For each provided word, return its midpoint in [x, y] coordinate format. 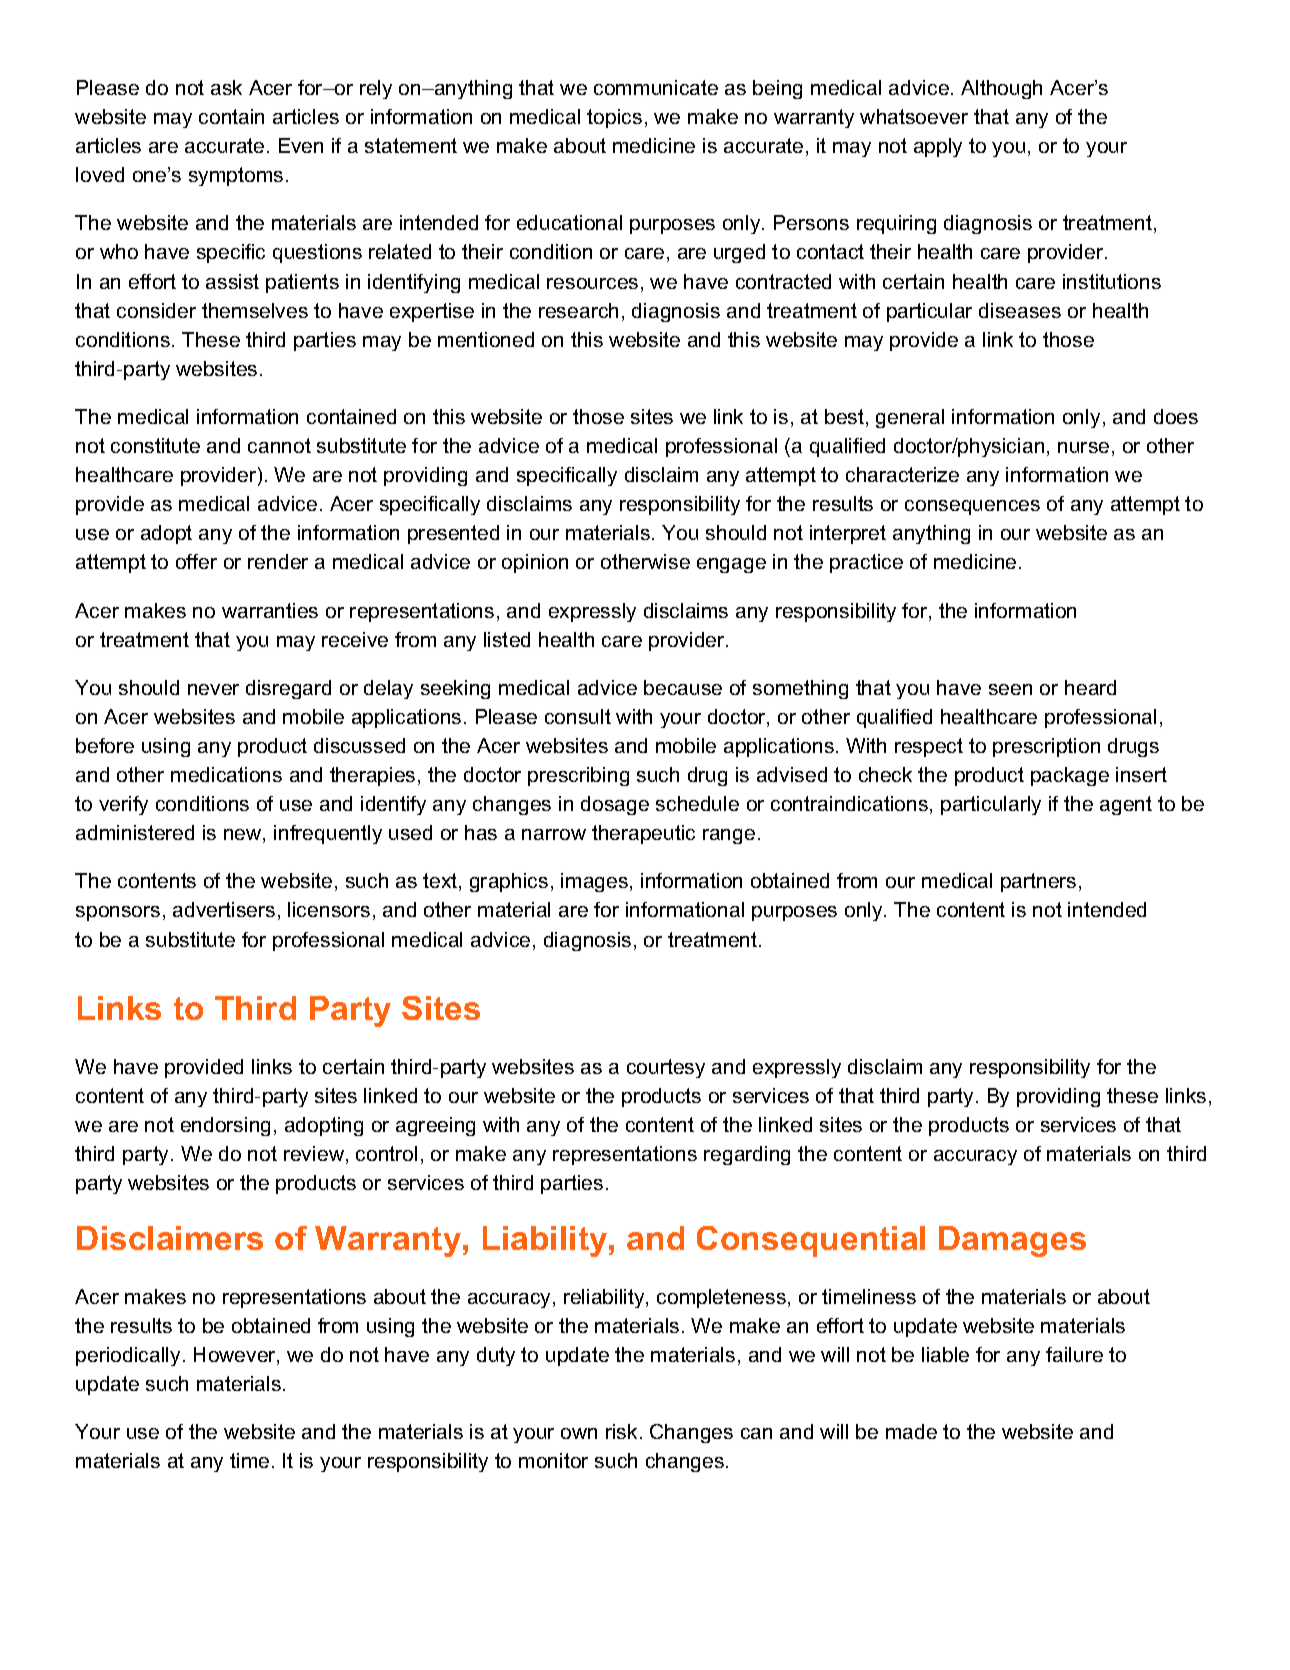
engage [731, 565]
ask [226, 87]
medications [226, 774]
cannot [279, 445]
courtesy [666, 1068]
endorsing [225, 1126]
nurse [1083, 447]
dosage [615, 805]
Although [1001, 89]
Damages [1012, 1241]
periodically [128, 1356]
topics [614, 118]
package [1070, 776]
